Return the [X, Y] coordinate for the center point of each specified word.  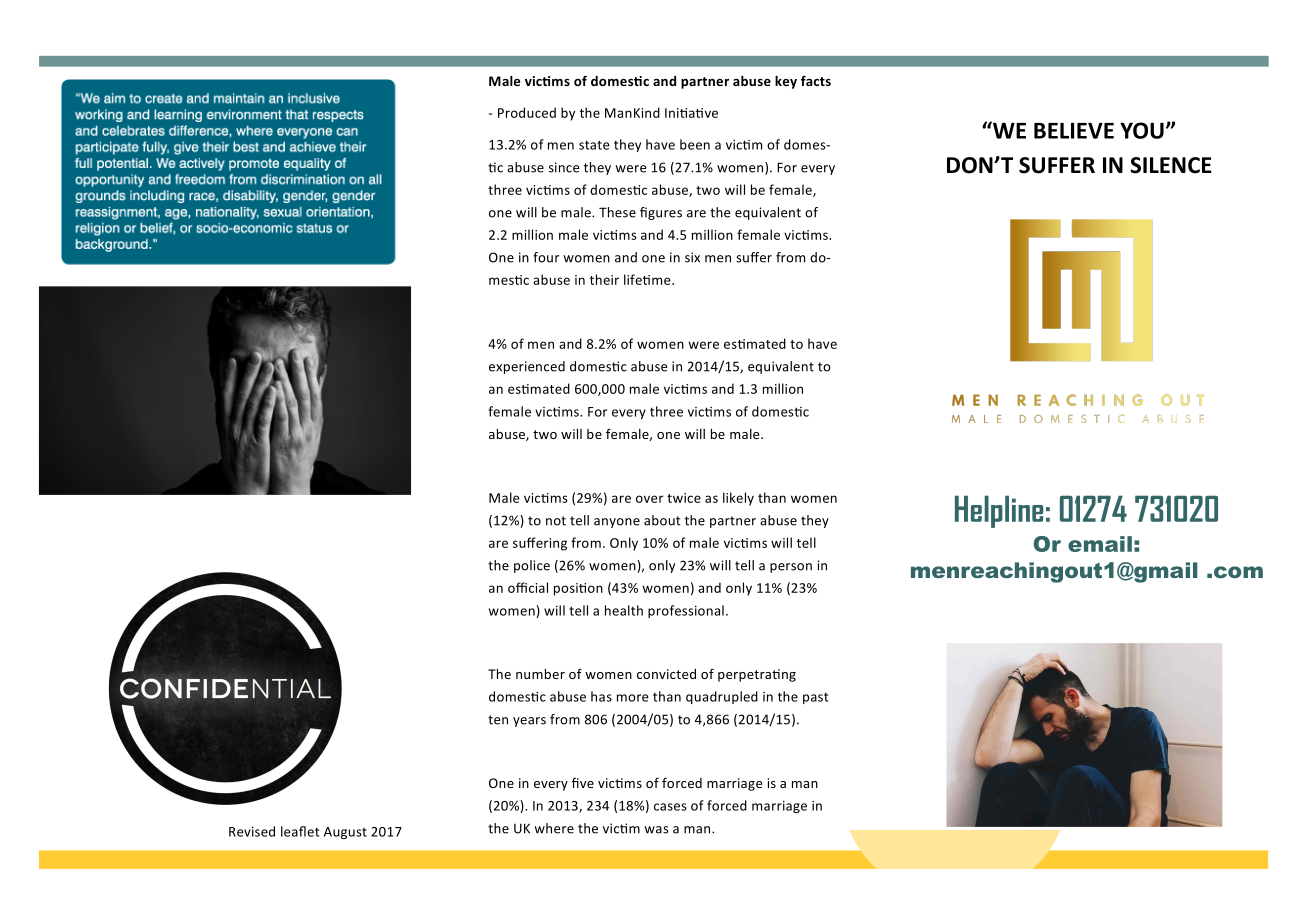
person [791, 568]
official [528, 587]
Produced [527, 112]
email [1100, 544]
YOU [1142, 130]
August [345, 833]
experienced [527, 367]
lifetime [648, 279]
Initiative [691, 113]
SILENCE [1171, 165]
